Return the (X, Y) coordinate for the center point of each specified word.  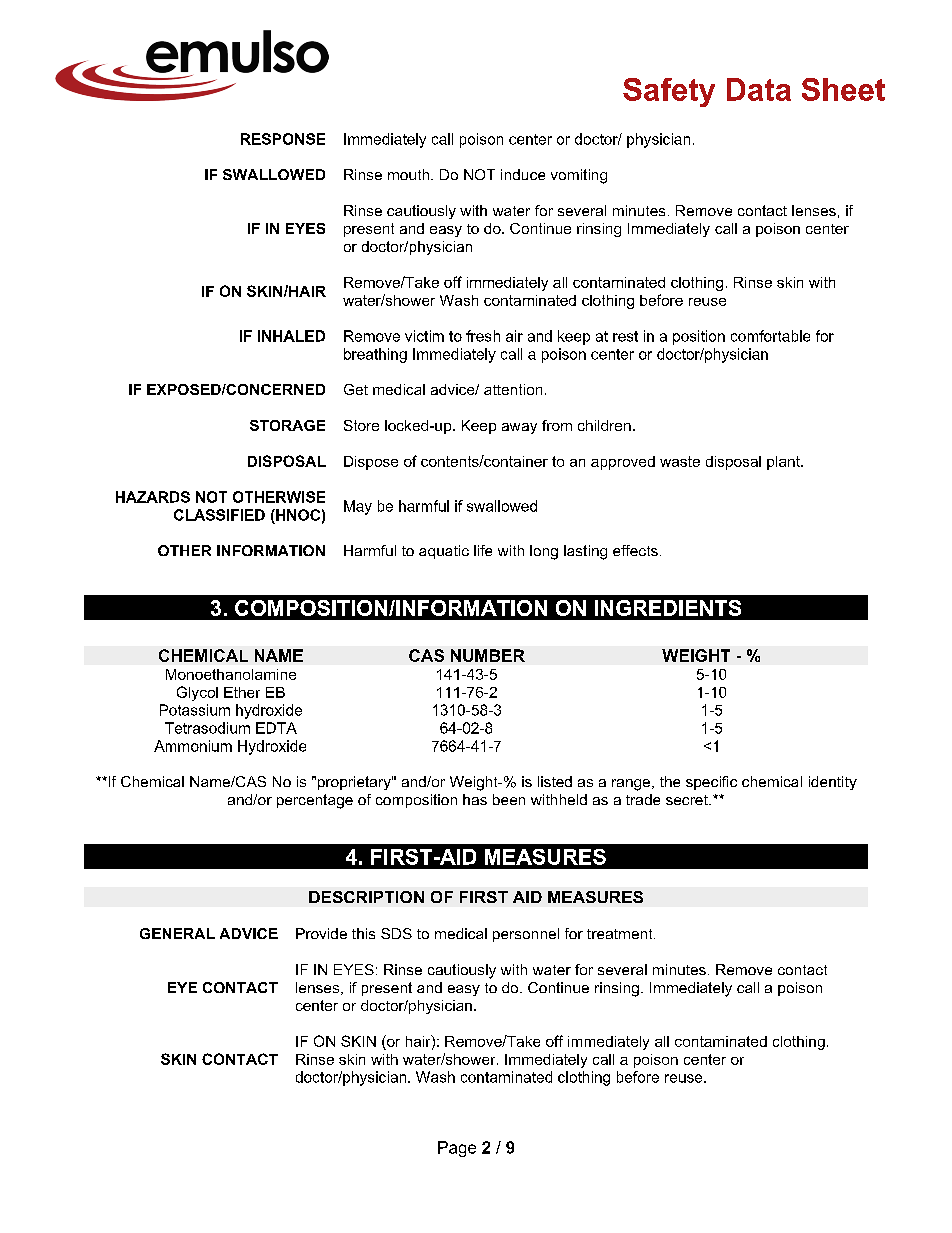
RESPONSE (283, 139)
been (509, 799)
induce (523, 174)
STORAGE (287, 425)
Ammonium (193, 746)
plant (784, 463)
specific (711, 783)
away (519, 428)
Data (759, 89)
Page (457, 1149)
